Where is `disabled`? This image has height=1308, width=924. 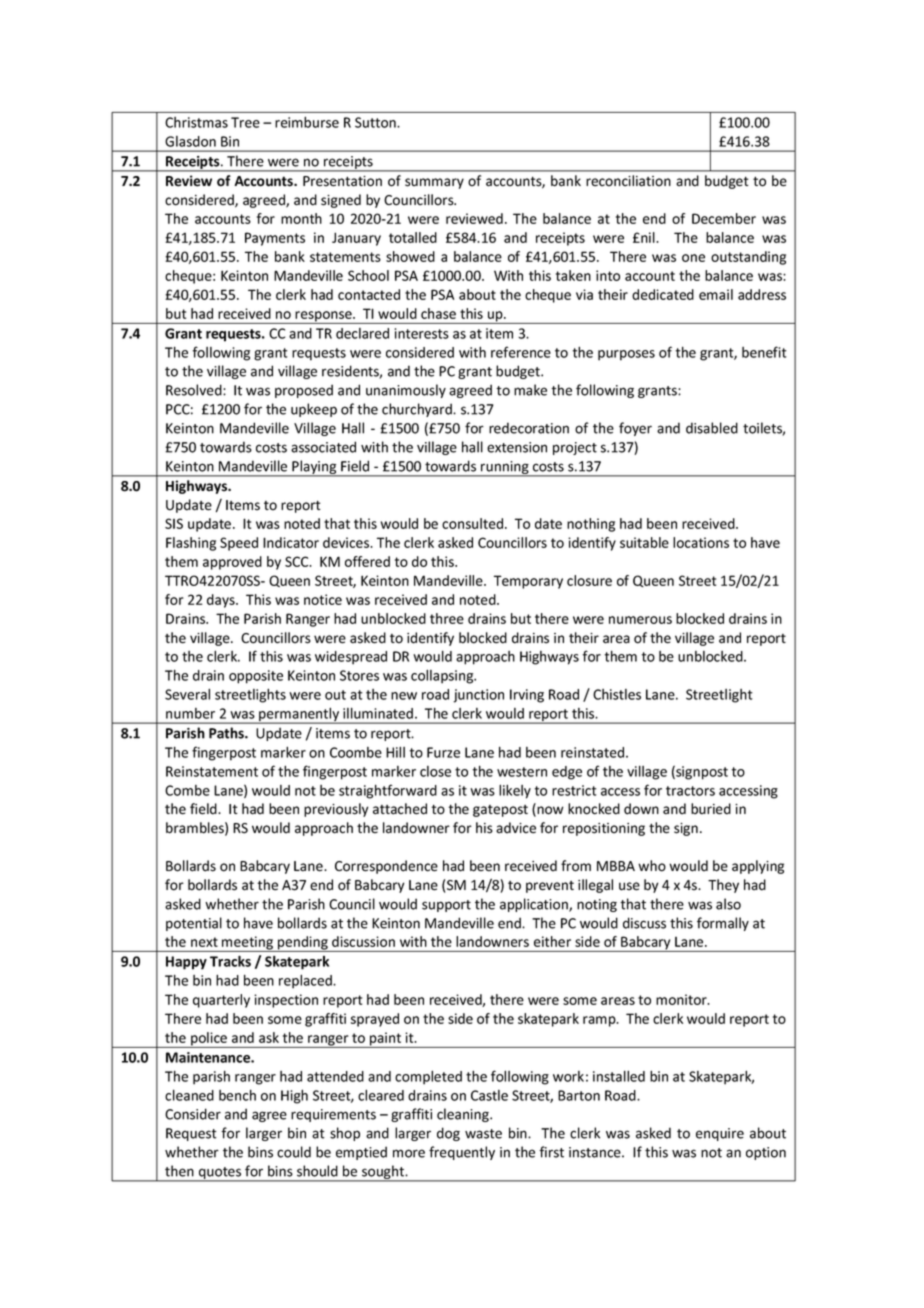
disabled is located at coordinates (712, 428).
